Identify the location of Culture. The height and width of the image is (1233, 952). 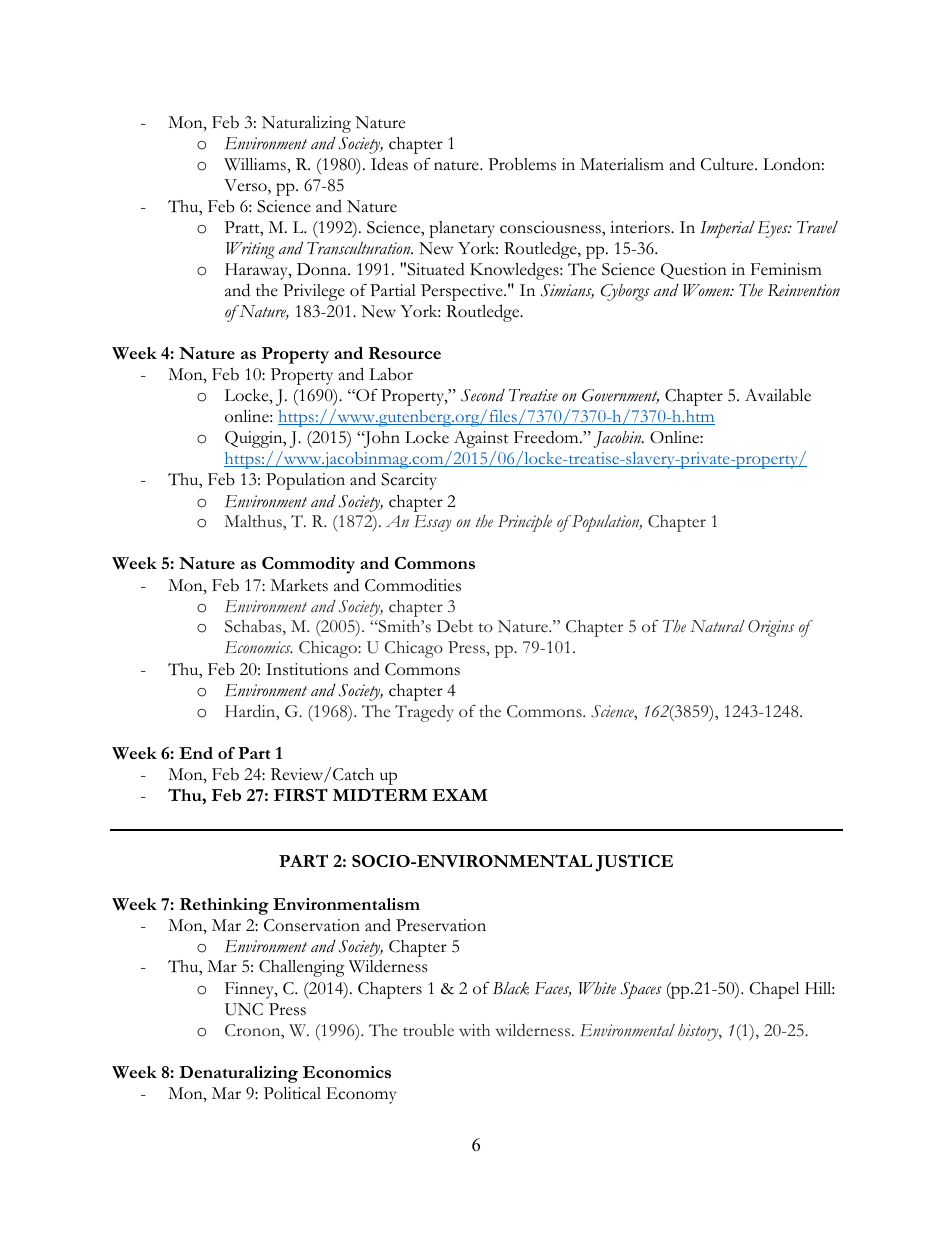
(728, 164).
